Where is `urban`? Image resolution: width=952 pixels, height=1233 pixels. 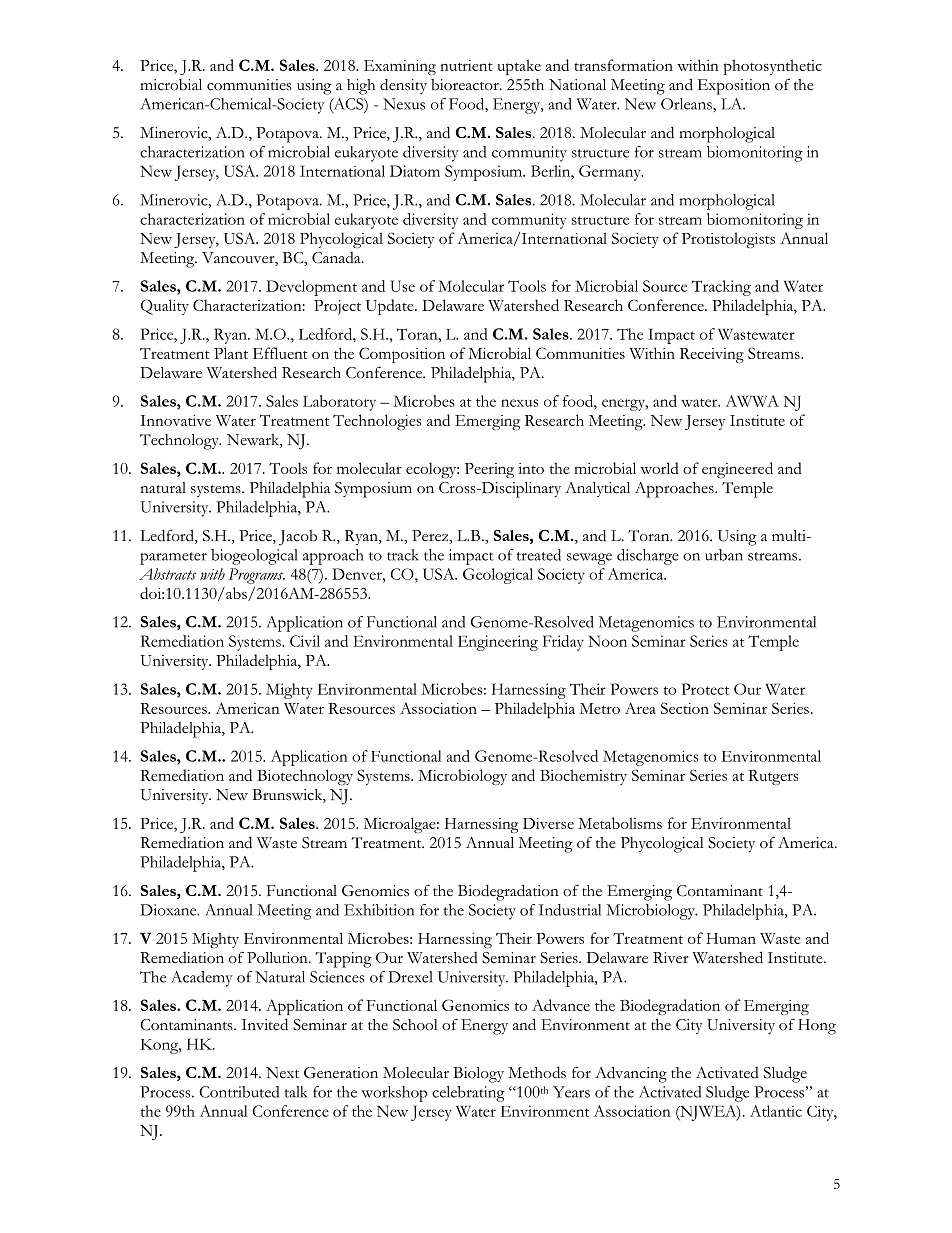
urban is located at coordinates (724, 555).
